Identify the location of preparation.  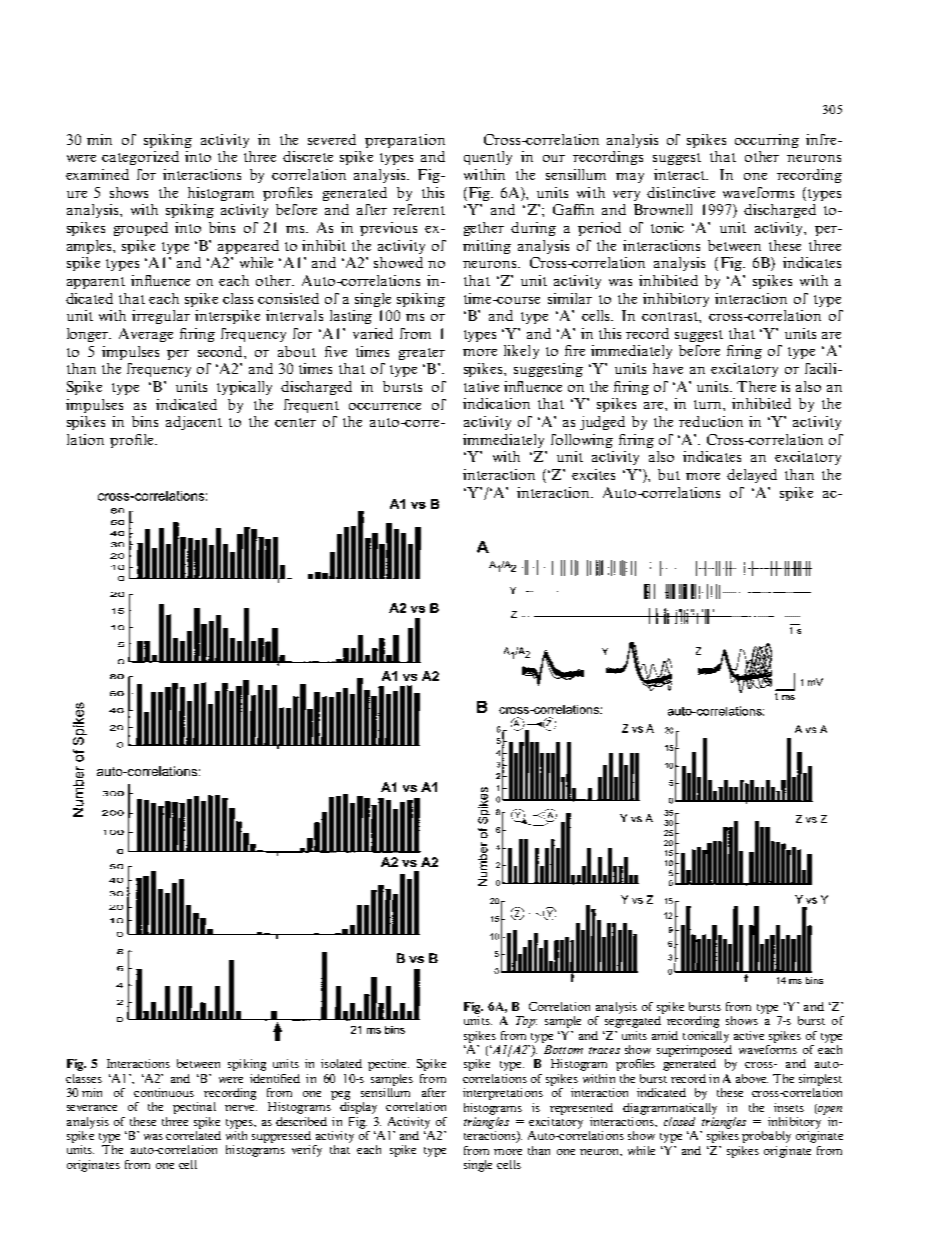
(405, 141).
